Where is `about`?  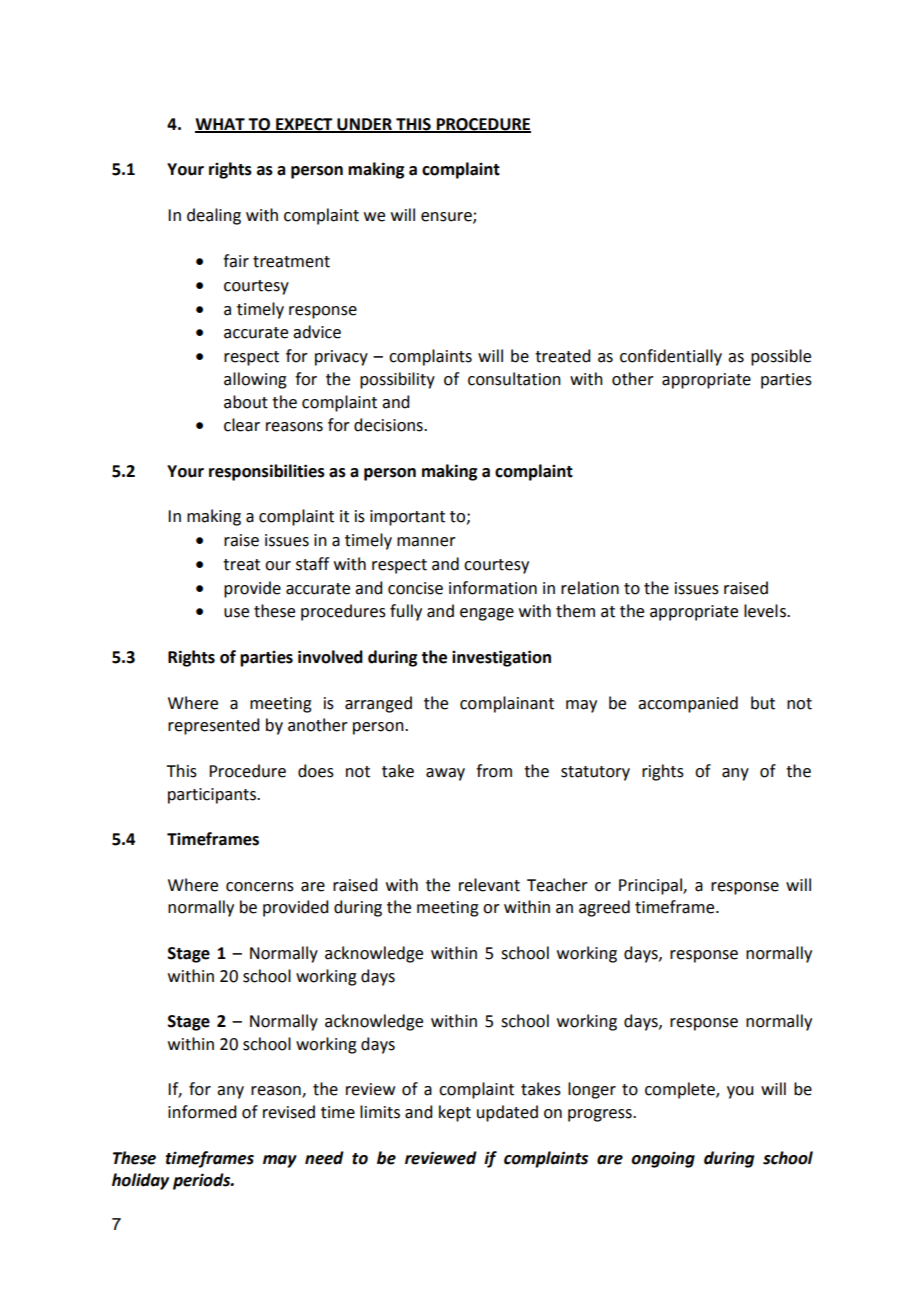 about is located at coordinates (246, 402).
